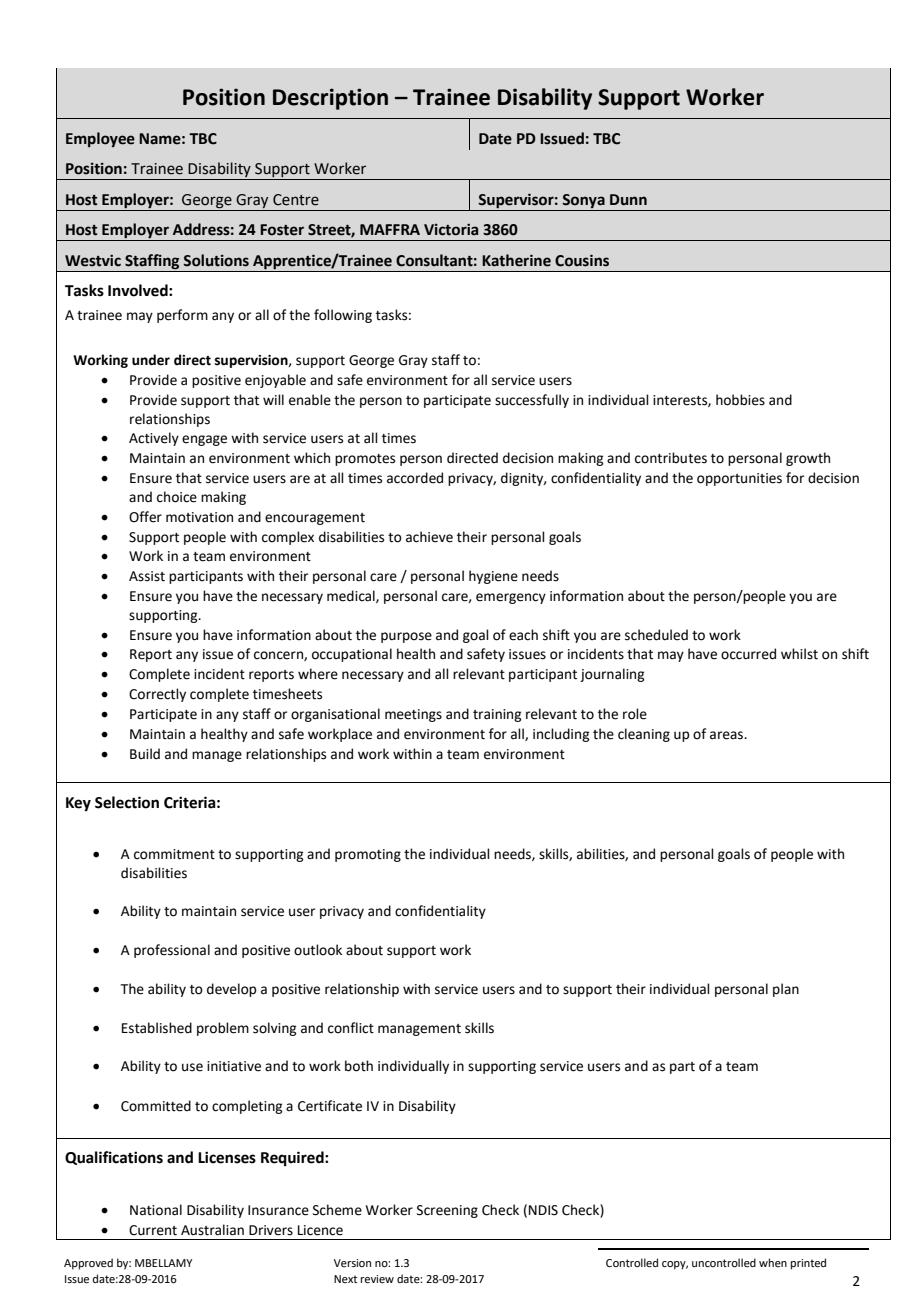  Describe the element at coordinates (174, 854) in the screenshot. I see `commitment` at that location.
